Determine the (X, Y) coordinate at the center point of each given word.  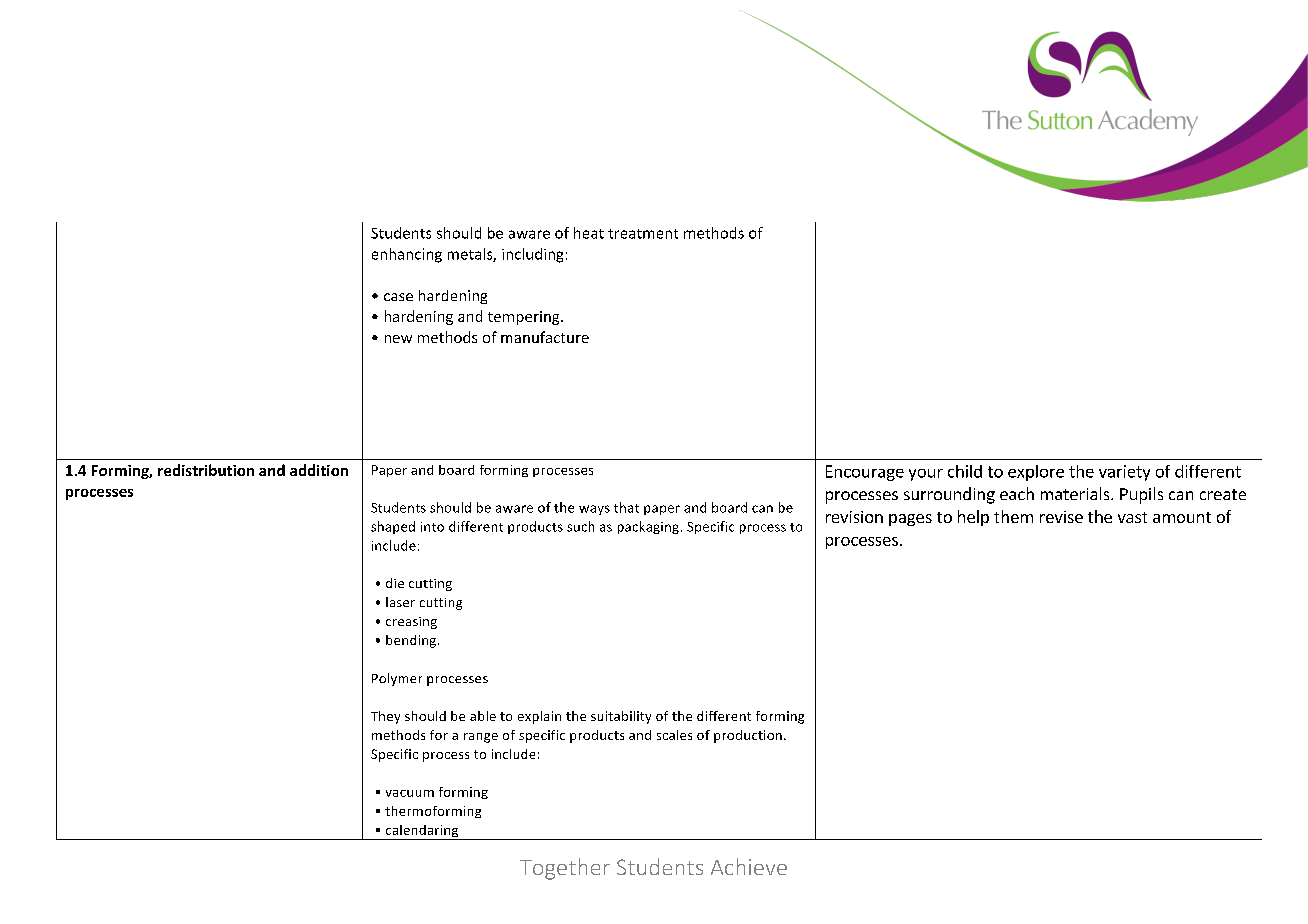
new (398, 339)
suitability (621, 717)
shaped (393, 527)
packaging (648, 527)
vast (1132, 517)
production (748, 736)
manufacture (545, 337)
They (385, 717)
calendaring (422, 832)
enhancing (407, 255)
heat (589, 233)
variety (1124, 473)
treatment (643, 234)
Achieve (749, 866)
